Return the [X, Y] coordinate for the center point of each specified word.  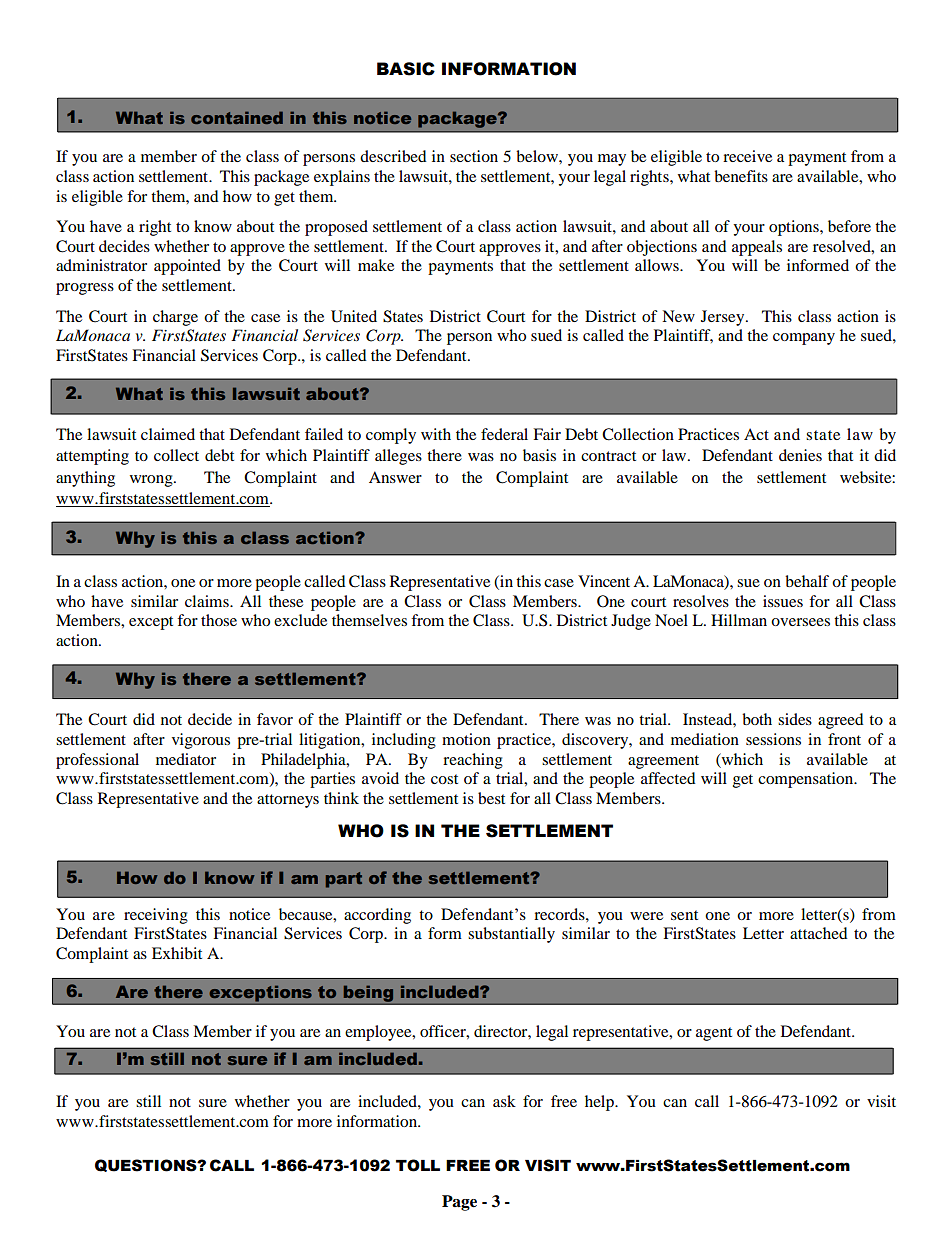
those [219, 620]
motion [466, 739]
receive [747, 156]
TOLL [418, 1165]
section [474, 156]
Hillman [739, 620]
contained [237, 117]
